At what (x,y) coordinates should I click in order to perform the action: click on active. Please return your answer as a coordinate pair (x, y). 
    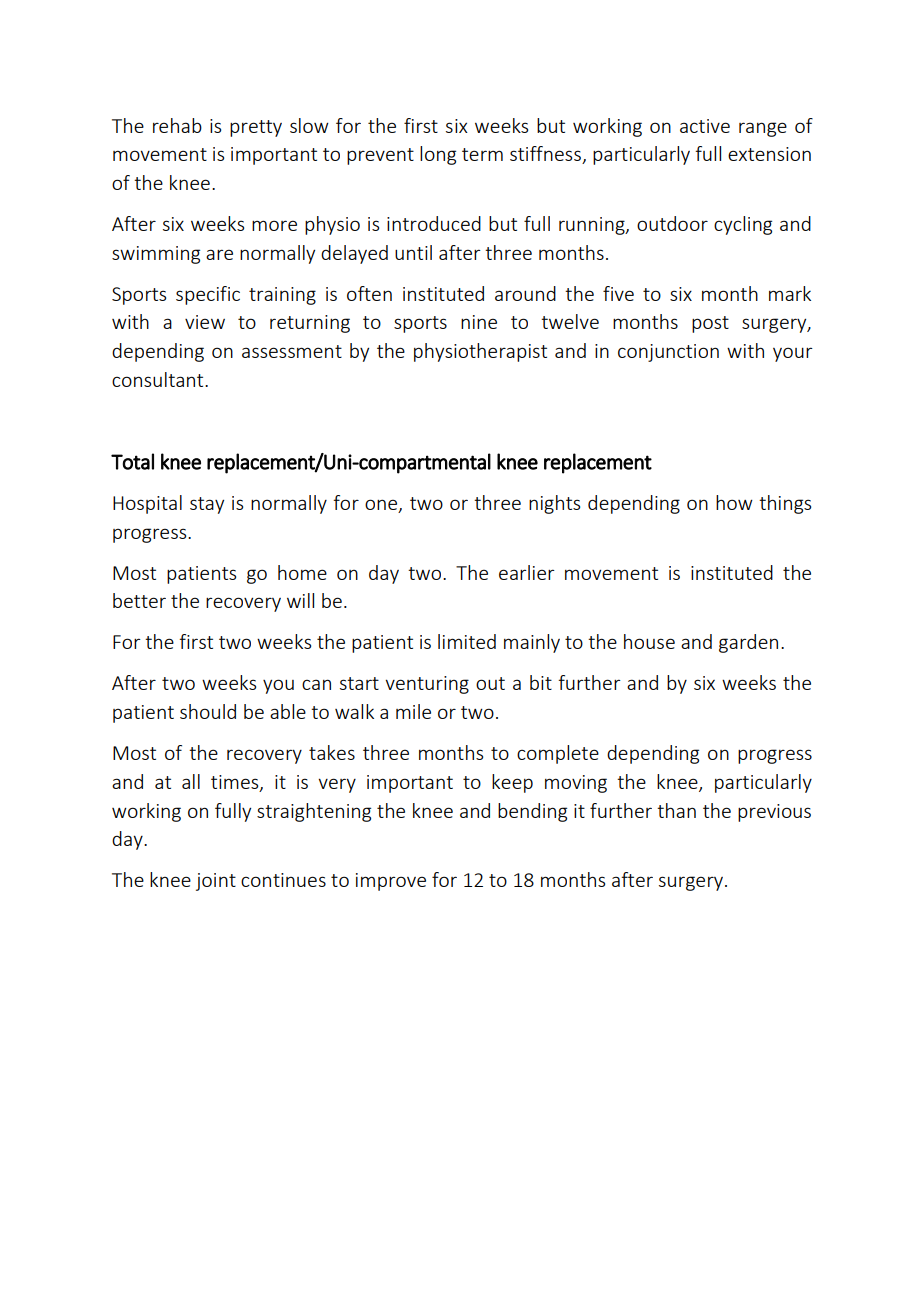
    Looking at the image, I should click on (705, 126).
